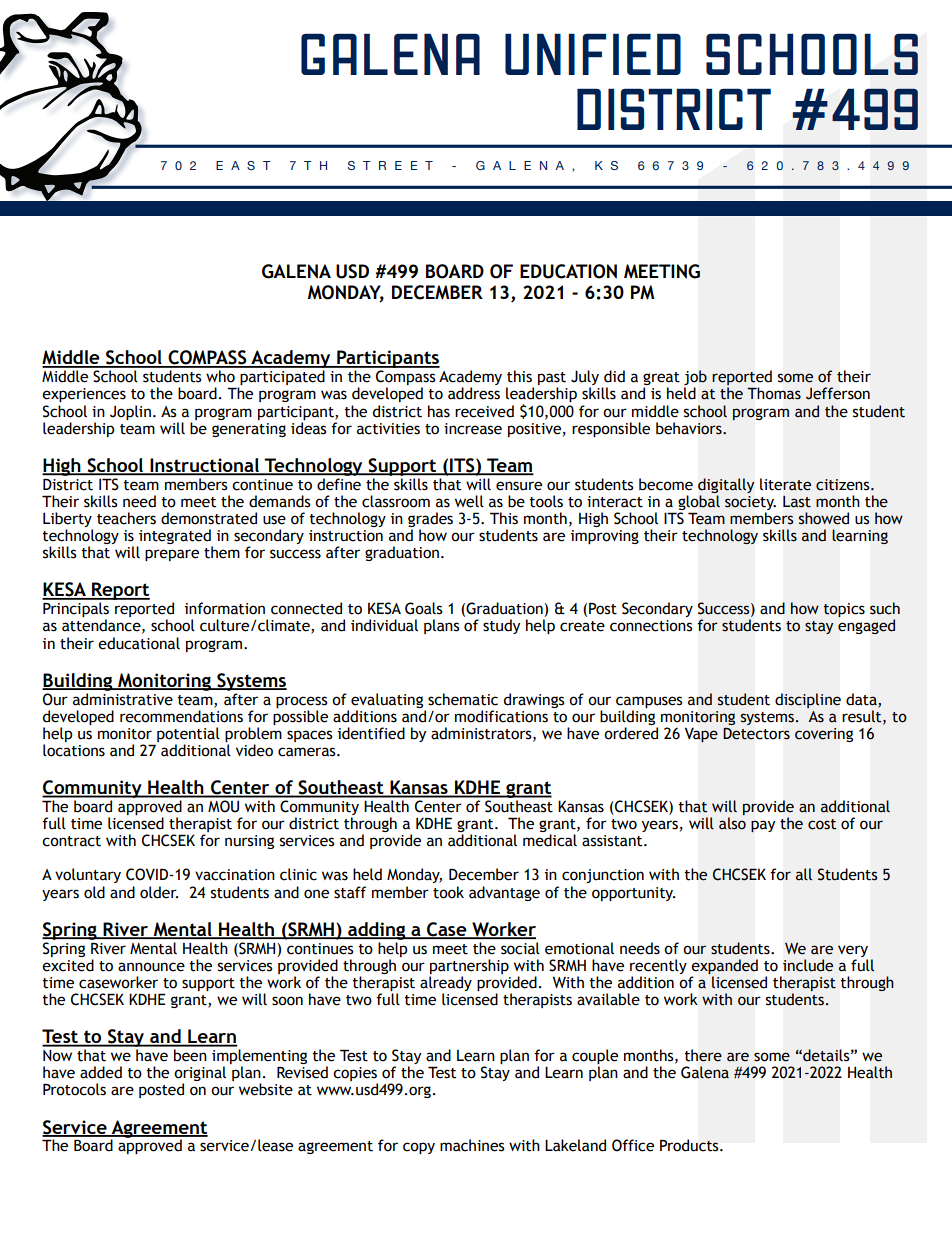  I want to click on past, so click(552, 380).
